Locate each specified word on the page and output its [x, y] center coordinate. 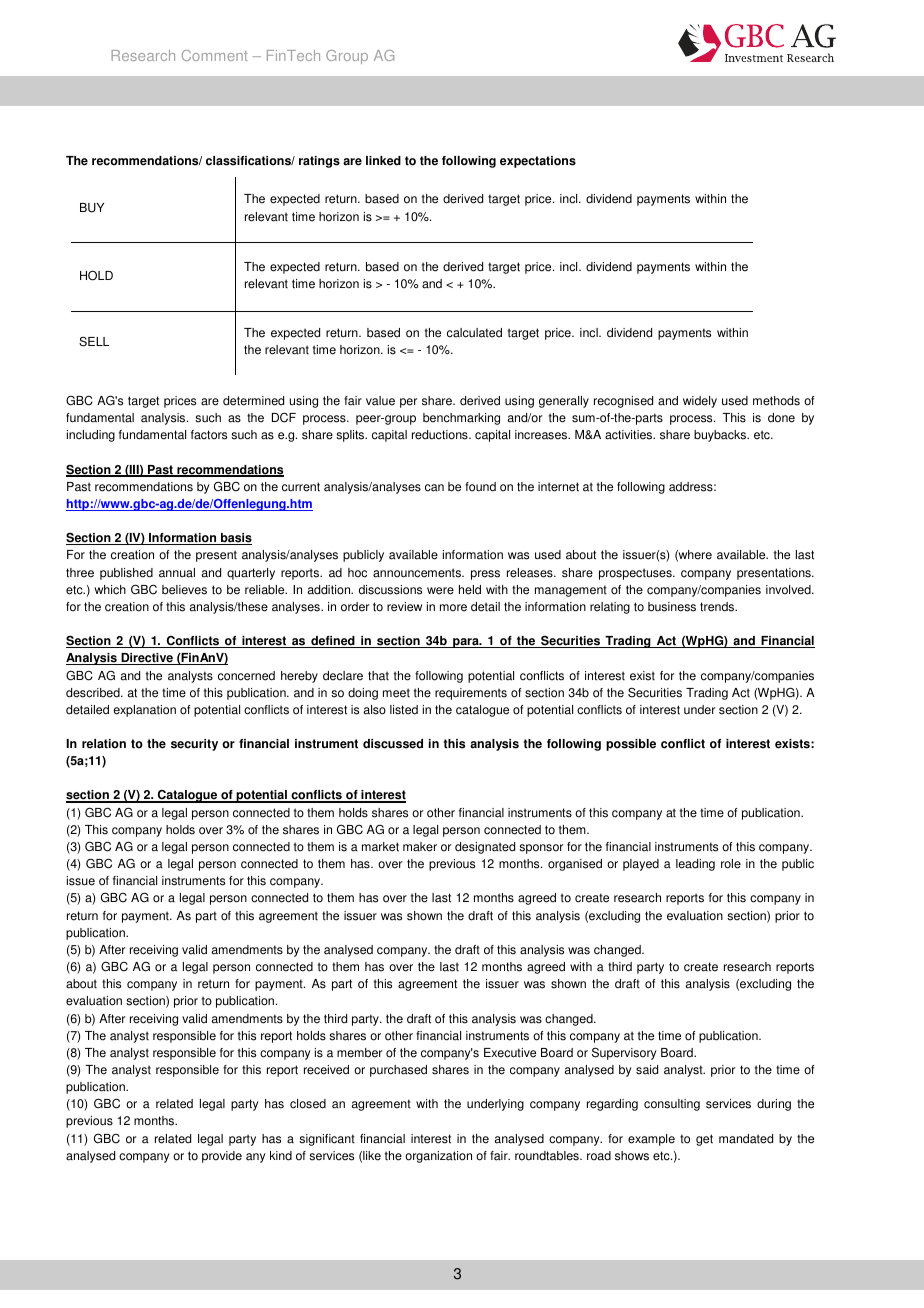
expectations [538, 162]
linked [383, 161]
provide [222, 1157]
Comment [215, 55]
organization [438, 1157]
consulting [672, 1105]
